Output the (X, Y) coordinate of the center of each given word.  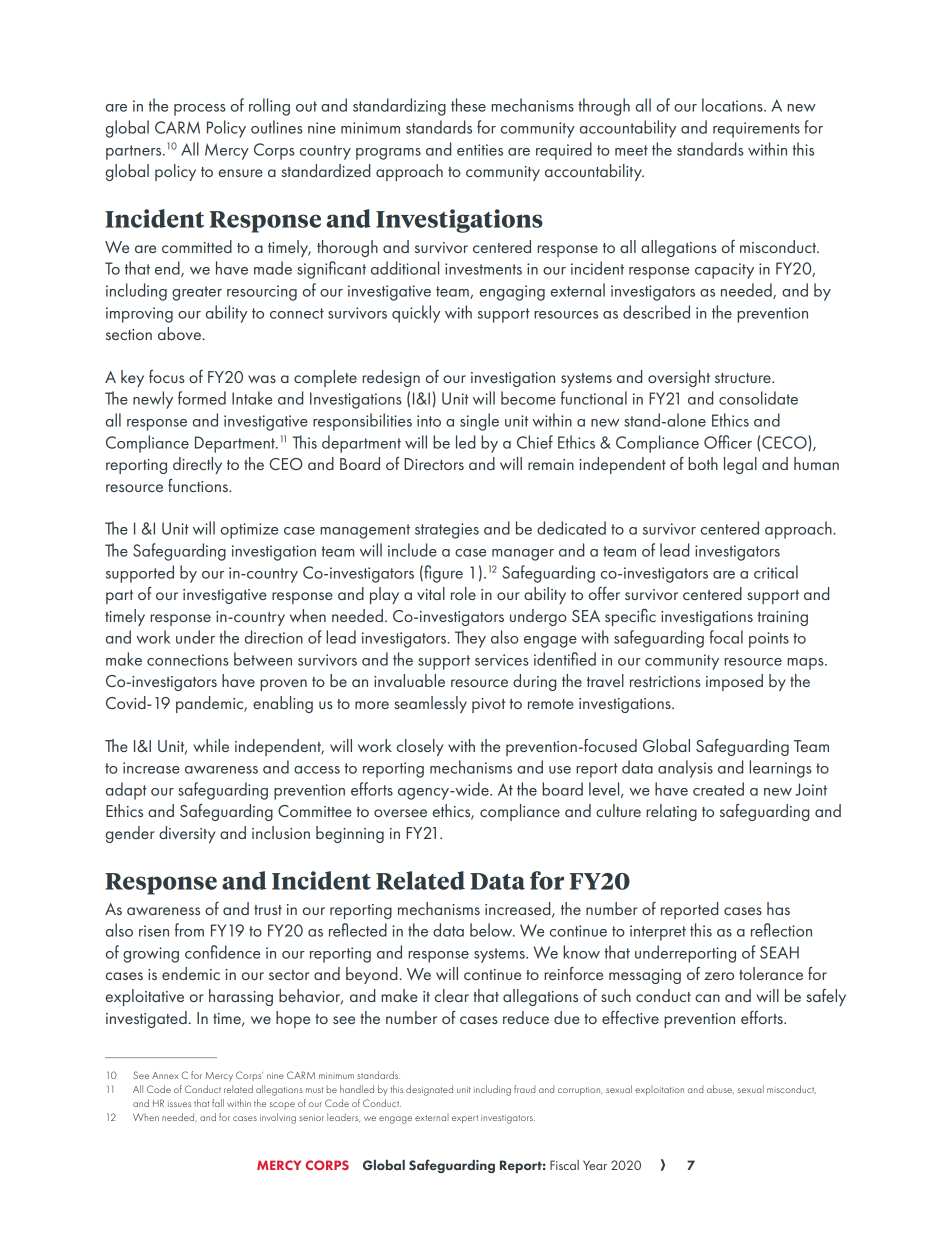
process (200, 110)
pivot (488, 705)
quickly (416, 314)
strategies (447, 531)
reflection (781, 930)
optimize (249, 531)
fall (218, 1103)
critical (776, 572)
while (211, 745)
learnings (780, 769)
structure (744, 378)
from (189, 930)
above (180, 333)
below (492, 930)
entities (480, 150)
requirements (756, 130)
